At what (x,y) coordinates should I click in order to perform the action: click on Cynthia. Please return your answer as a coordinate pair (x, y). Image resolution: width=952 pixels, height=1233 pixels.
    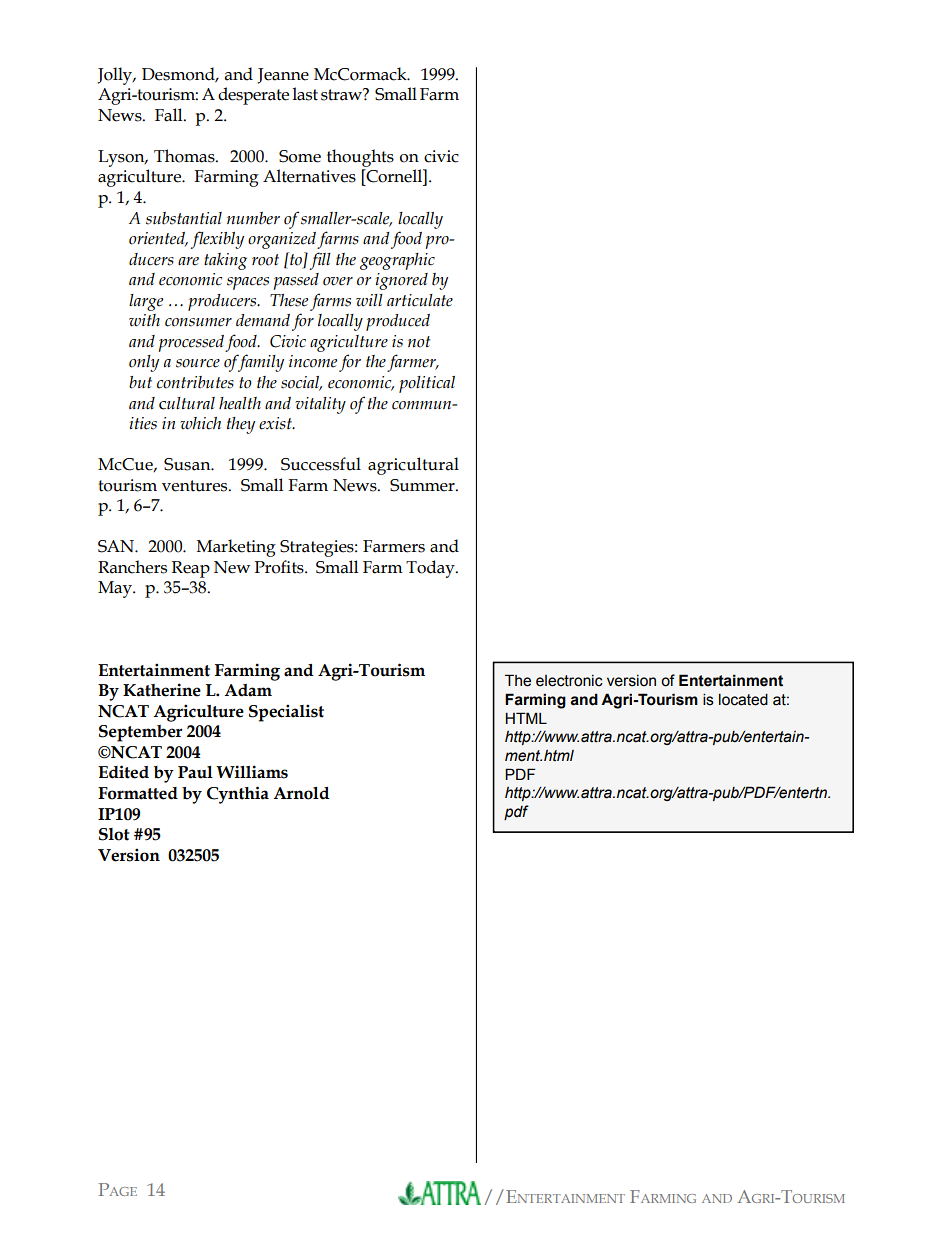
    Looking at the image, I should click on (238, 795).
